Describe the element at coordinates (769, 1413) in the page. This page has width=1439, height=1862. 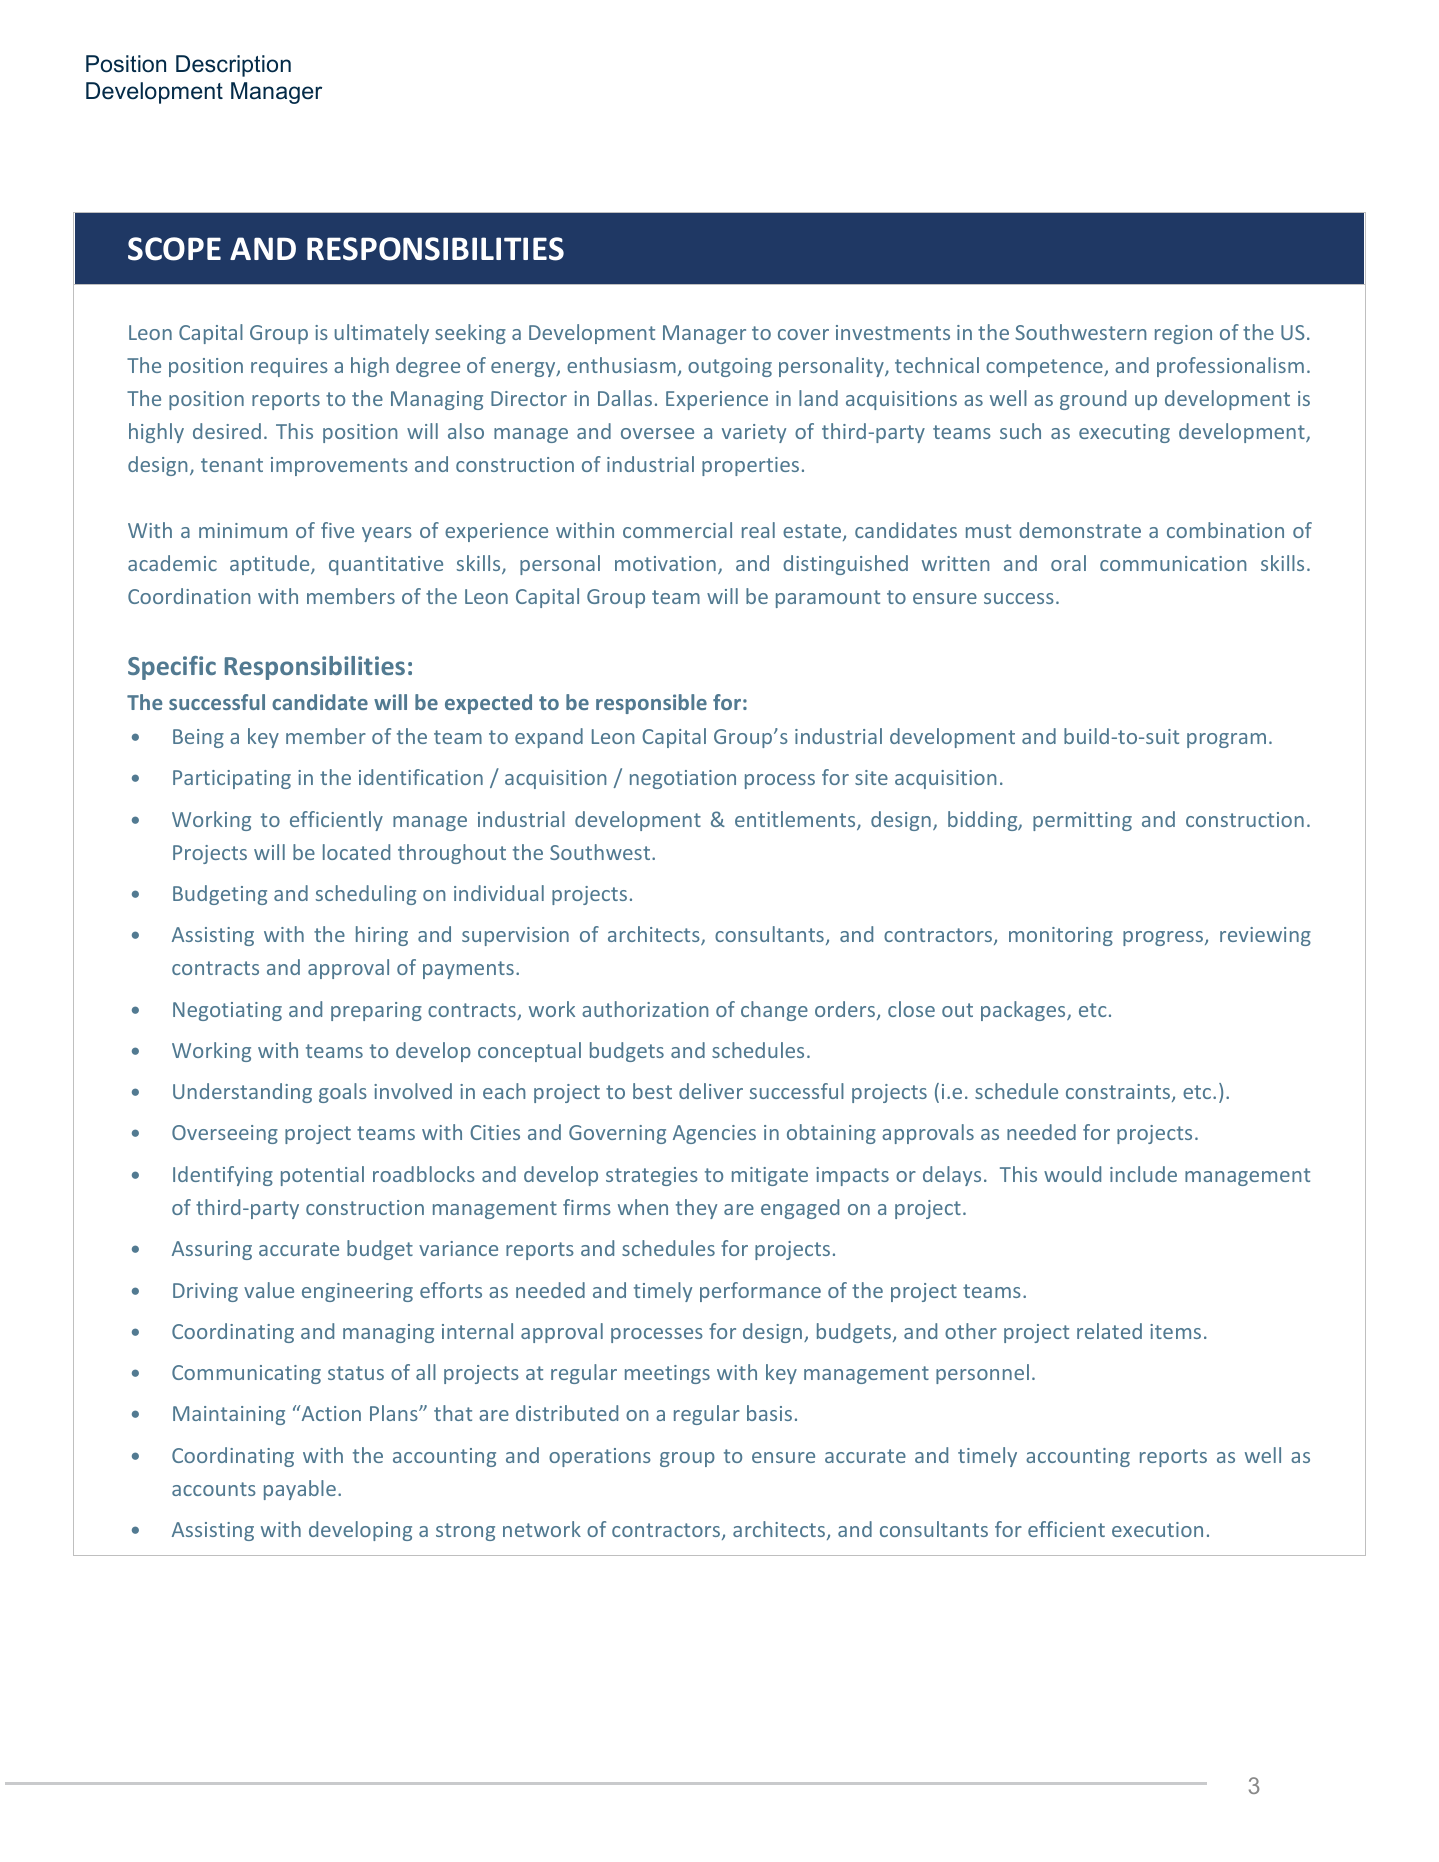
I see `basis` at that location.
